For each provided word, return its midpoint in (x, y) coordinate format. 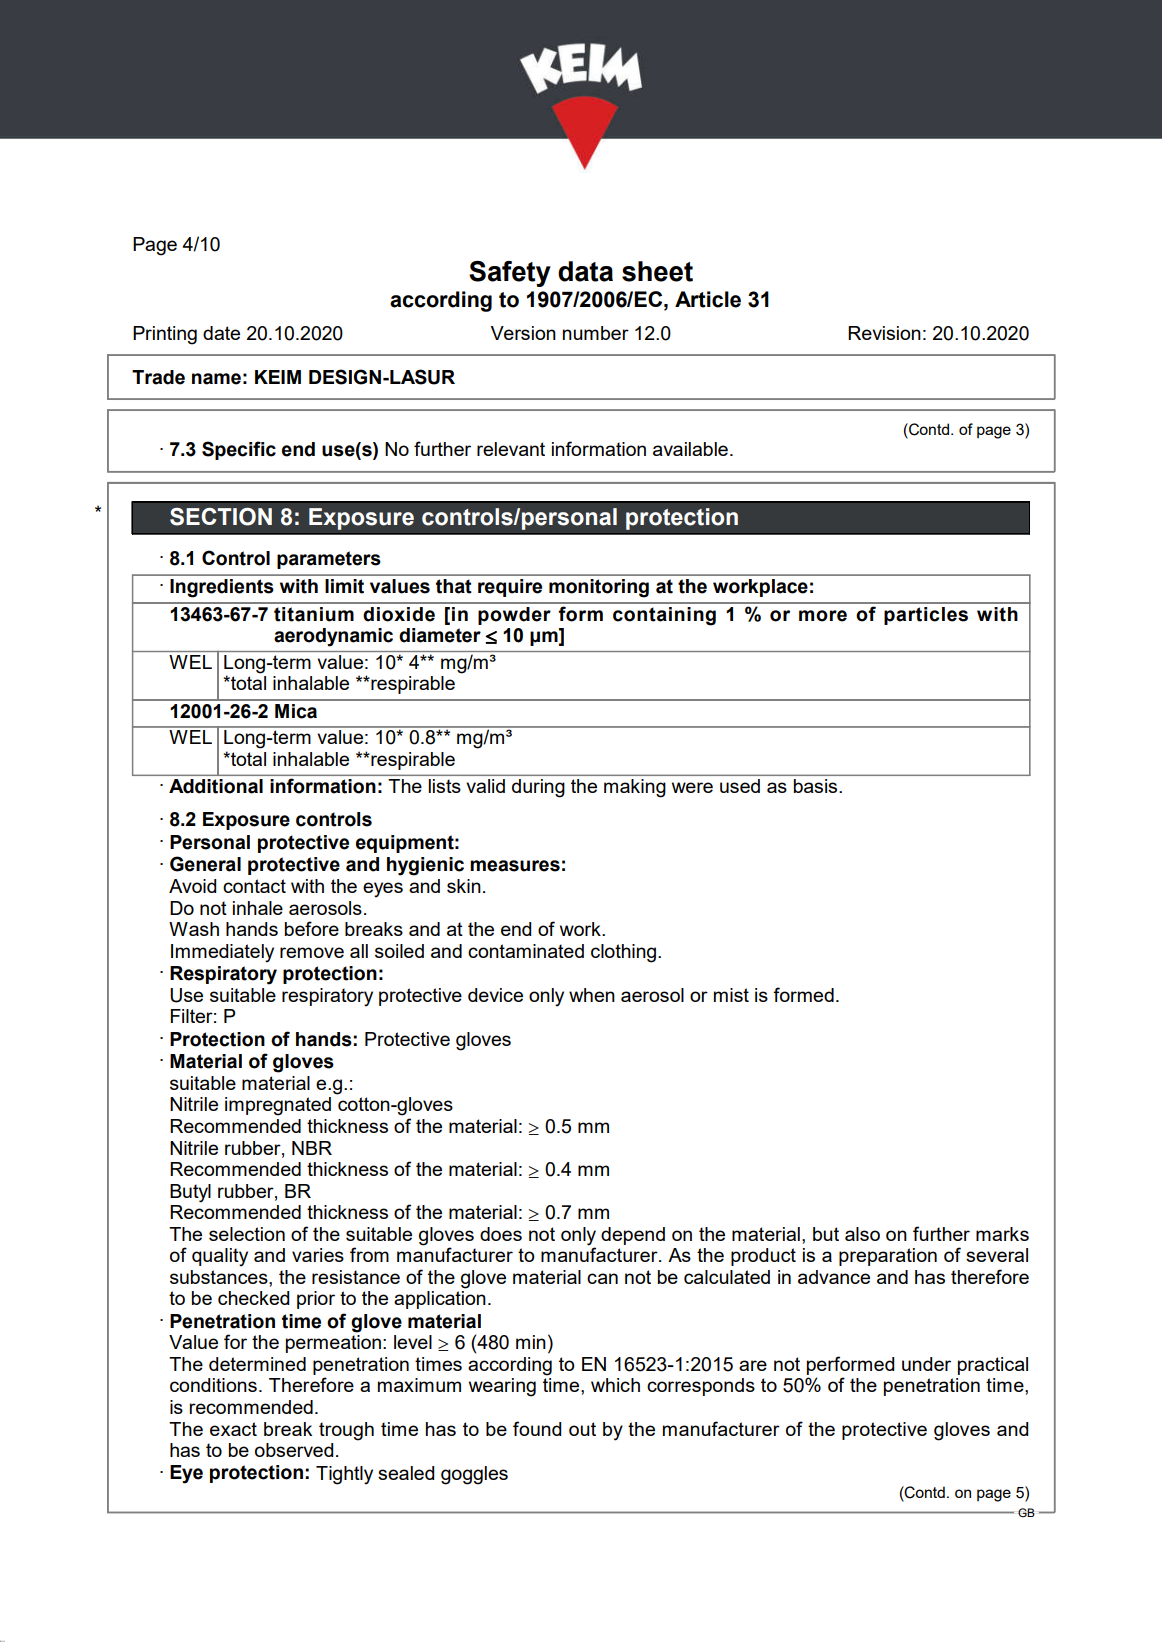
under (926, 1364)
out (582, 1429)
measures (515, 866)
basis (817, 786)
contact (254, 886)
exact (233, 1429)
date (221, 333)
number (596, 333)
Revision (884, 333)
